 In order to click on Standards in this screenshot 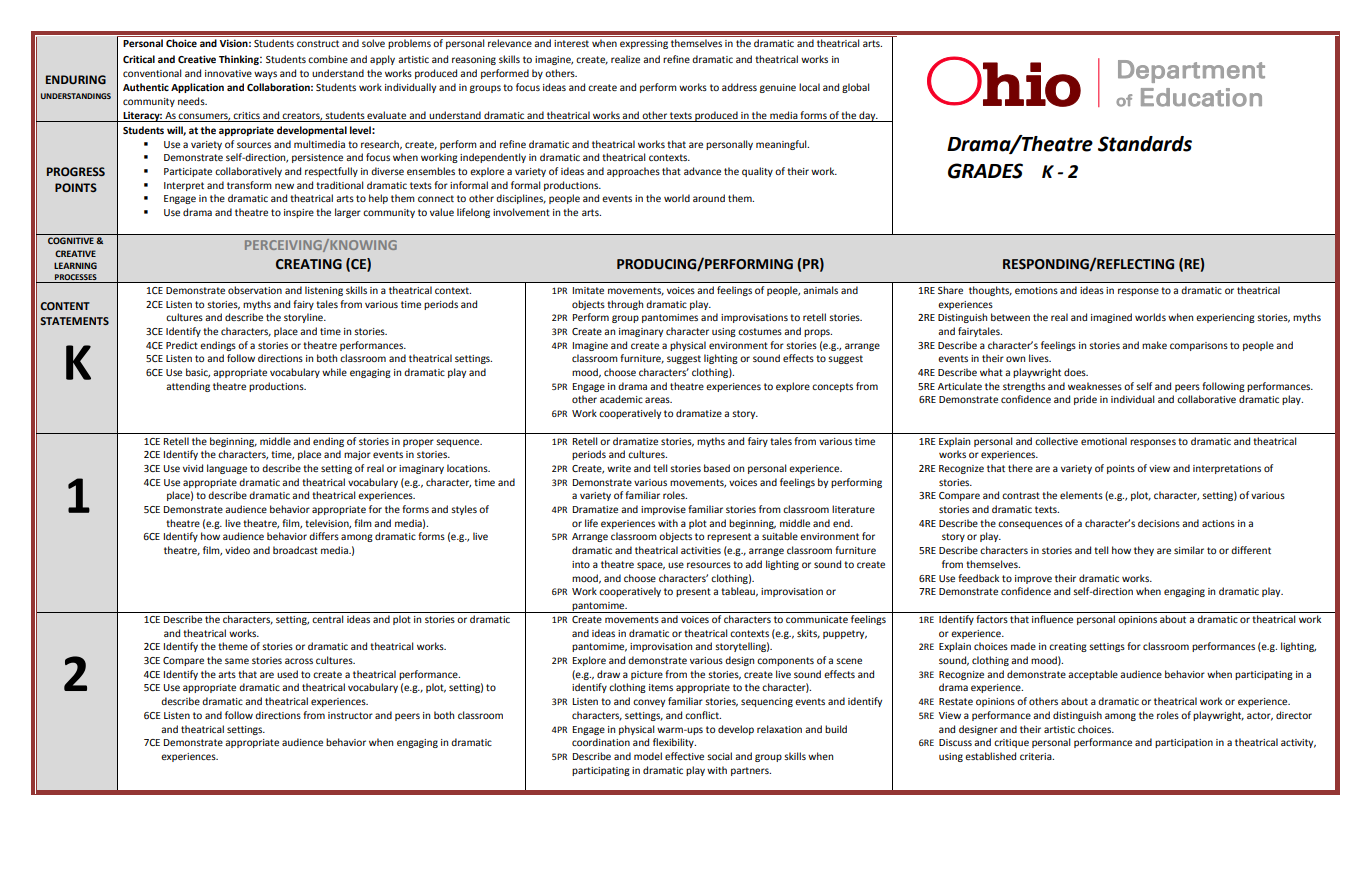, I will do `click(1145, 144)`.
